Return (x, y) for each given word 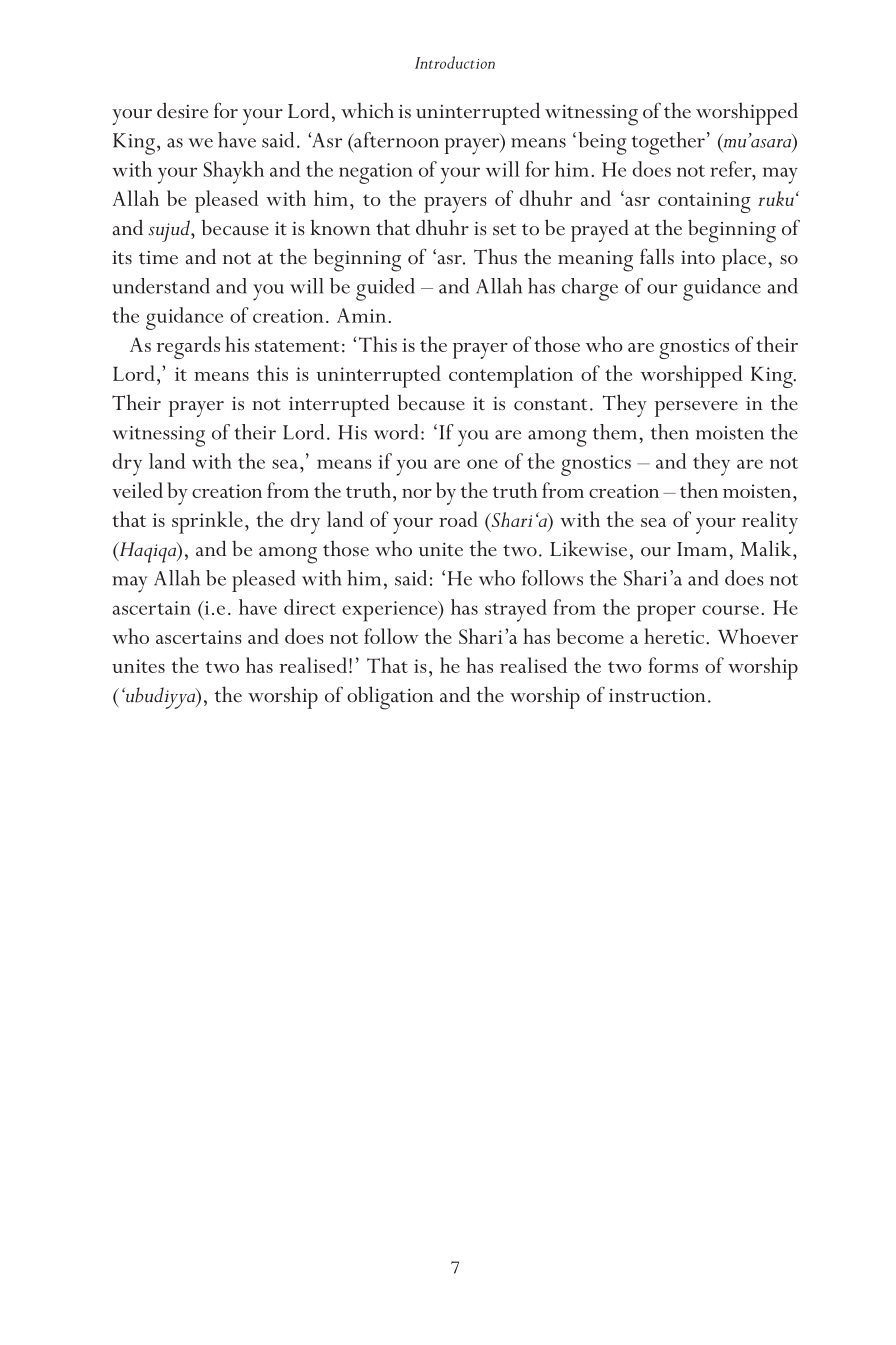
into (698, 257)
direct (310, 607)
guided (385, 289)
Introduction (455, 62)
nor (417, 493)
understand (161, 286)
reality (770, 522)
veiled (137, 490)
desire (182, 110)
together (668, 143)
